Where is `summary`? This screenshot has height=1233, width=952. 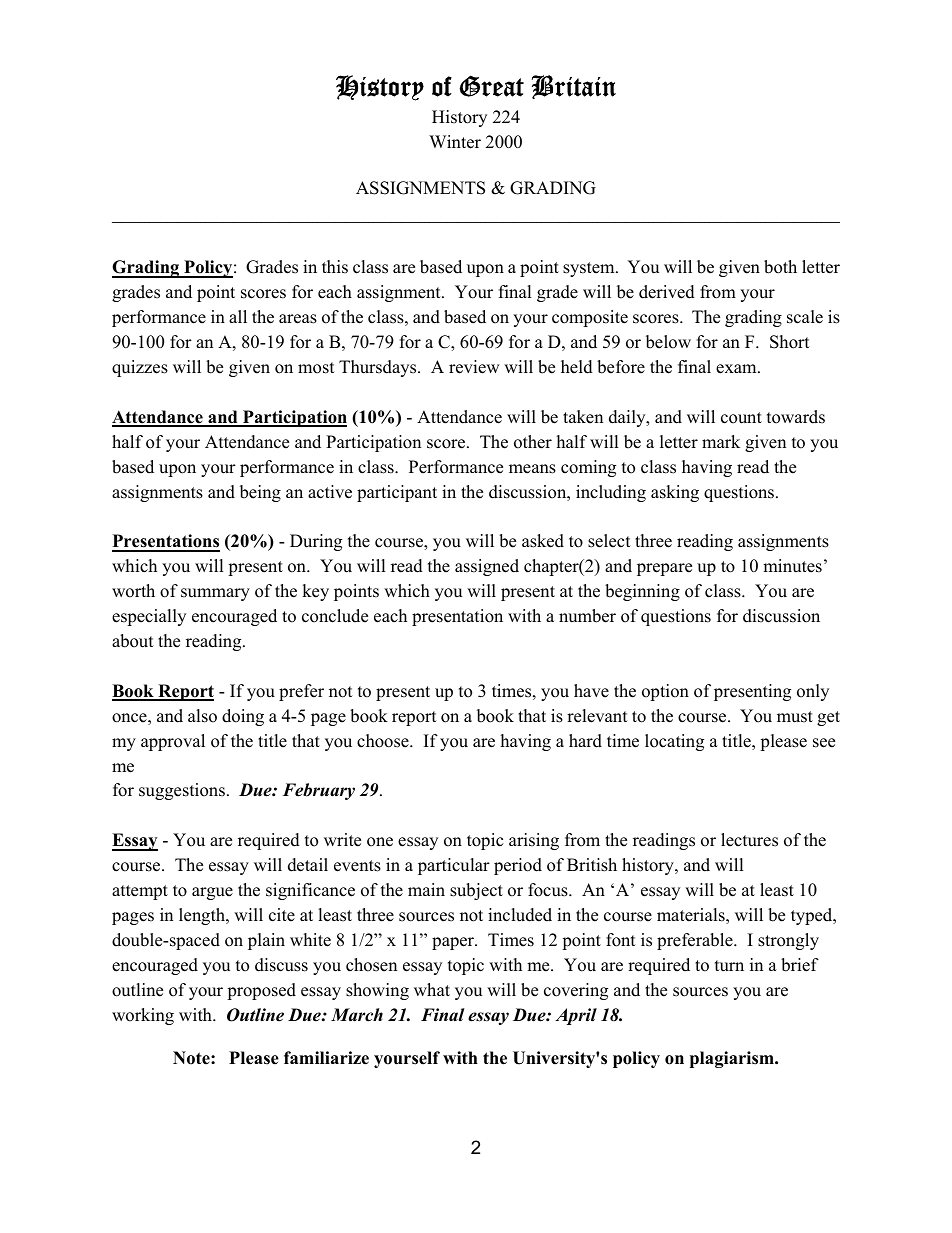
summary is located at coordinates (215, 594).
